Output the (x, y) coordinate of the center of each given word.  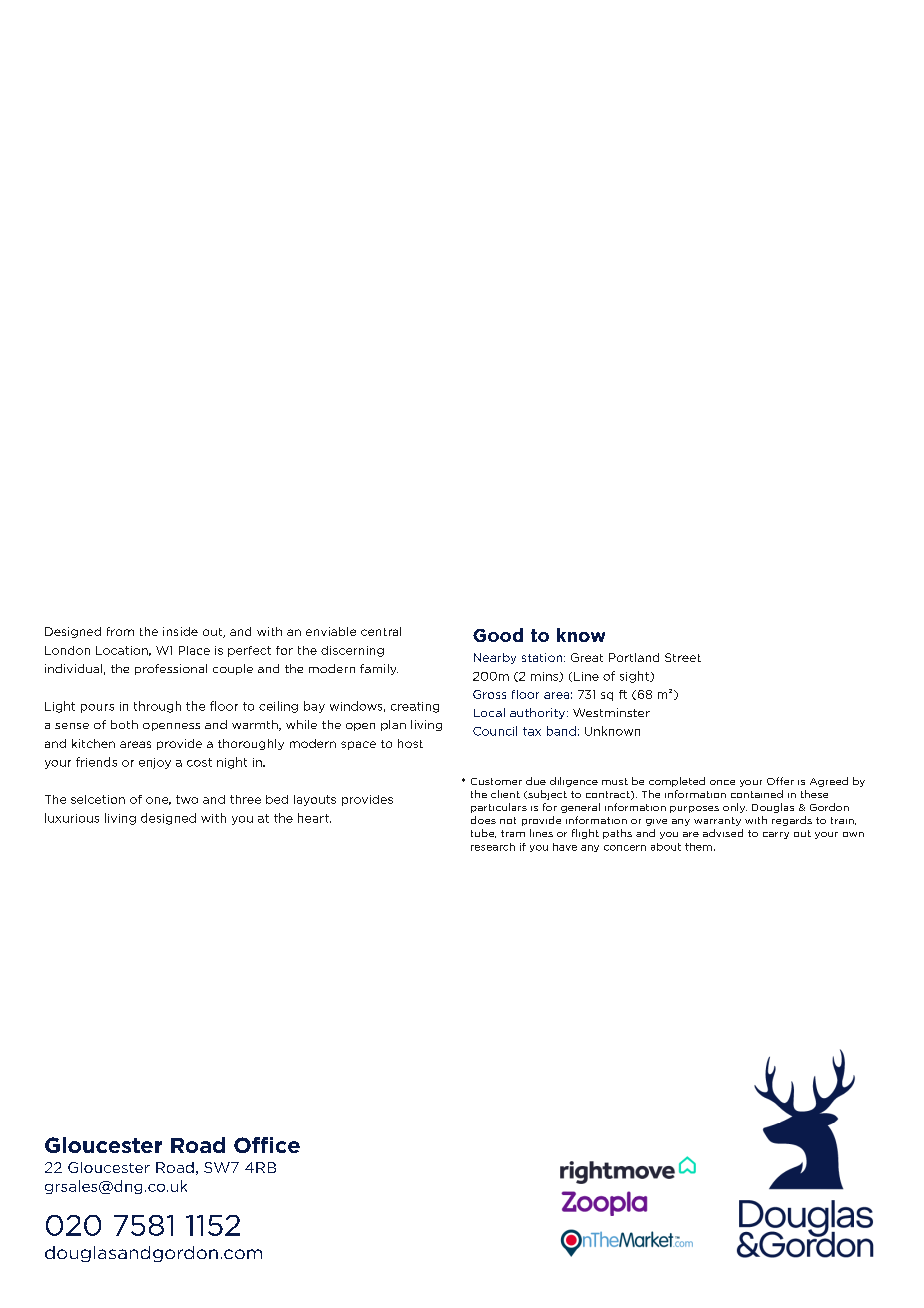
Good (498, 635)
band (561, 731)
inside (180, 631)
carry (776, 835)
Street (683, 657)
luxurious (72, 818)
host (410, 743)
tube (483, 833)
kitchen (93, 743)
